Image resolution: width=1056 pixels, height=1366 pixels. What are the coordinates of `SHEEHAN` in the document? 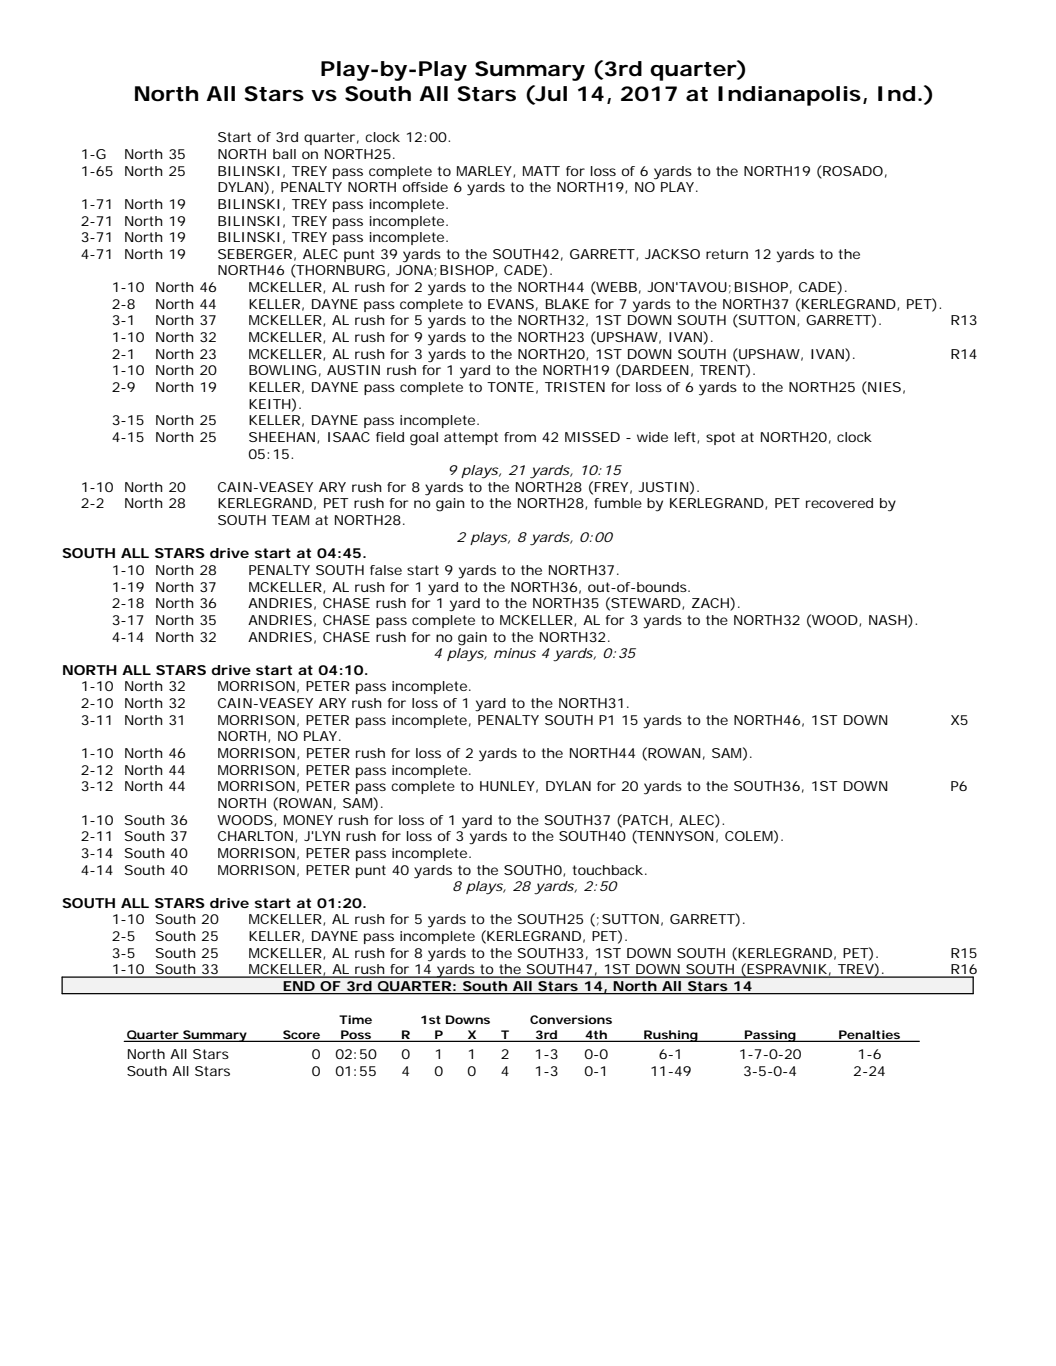 It's located at (284, 438).
